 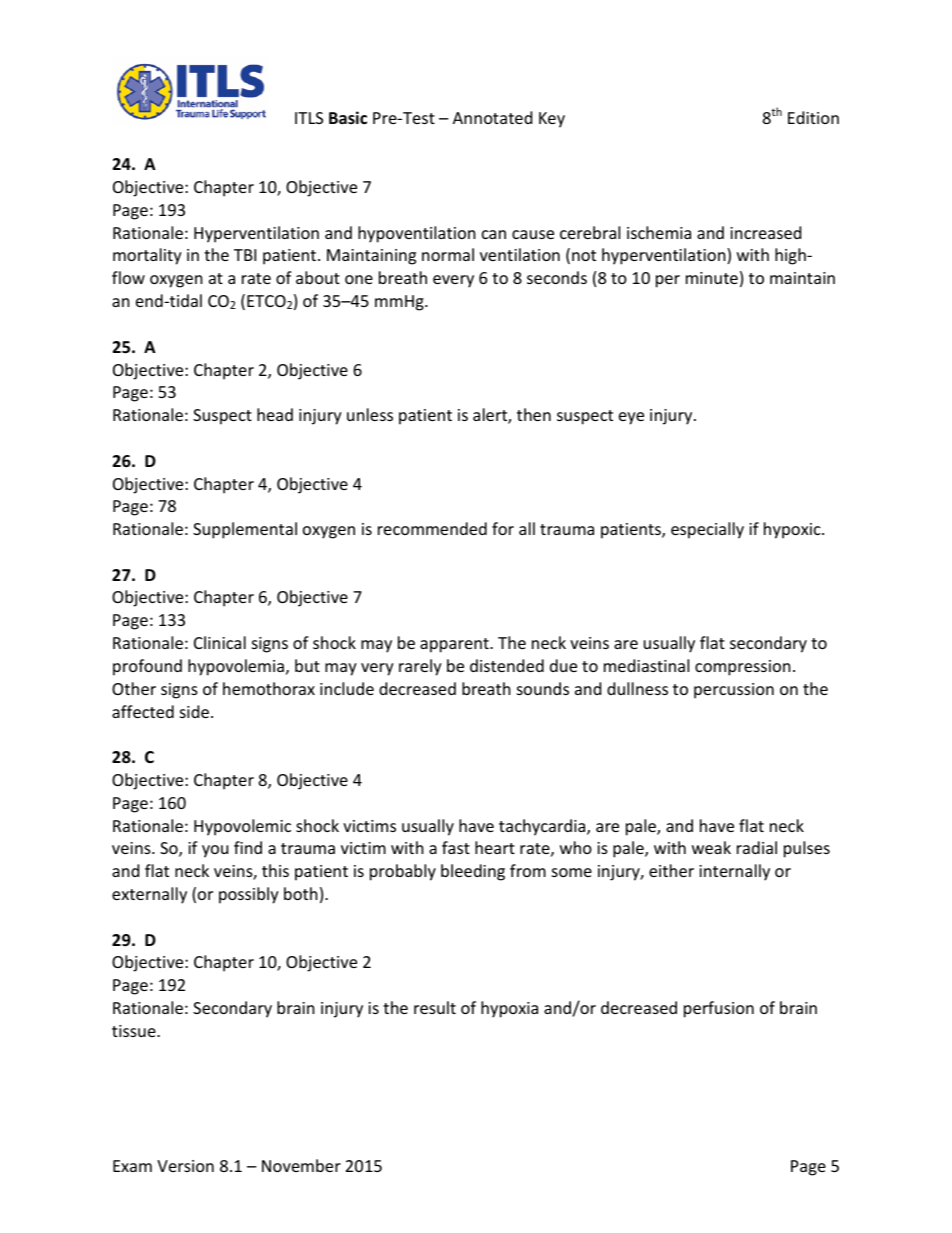 What do you see at coordinates (813, 117) in the page?
I see `Edition` at bounding box center [813, 117].
